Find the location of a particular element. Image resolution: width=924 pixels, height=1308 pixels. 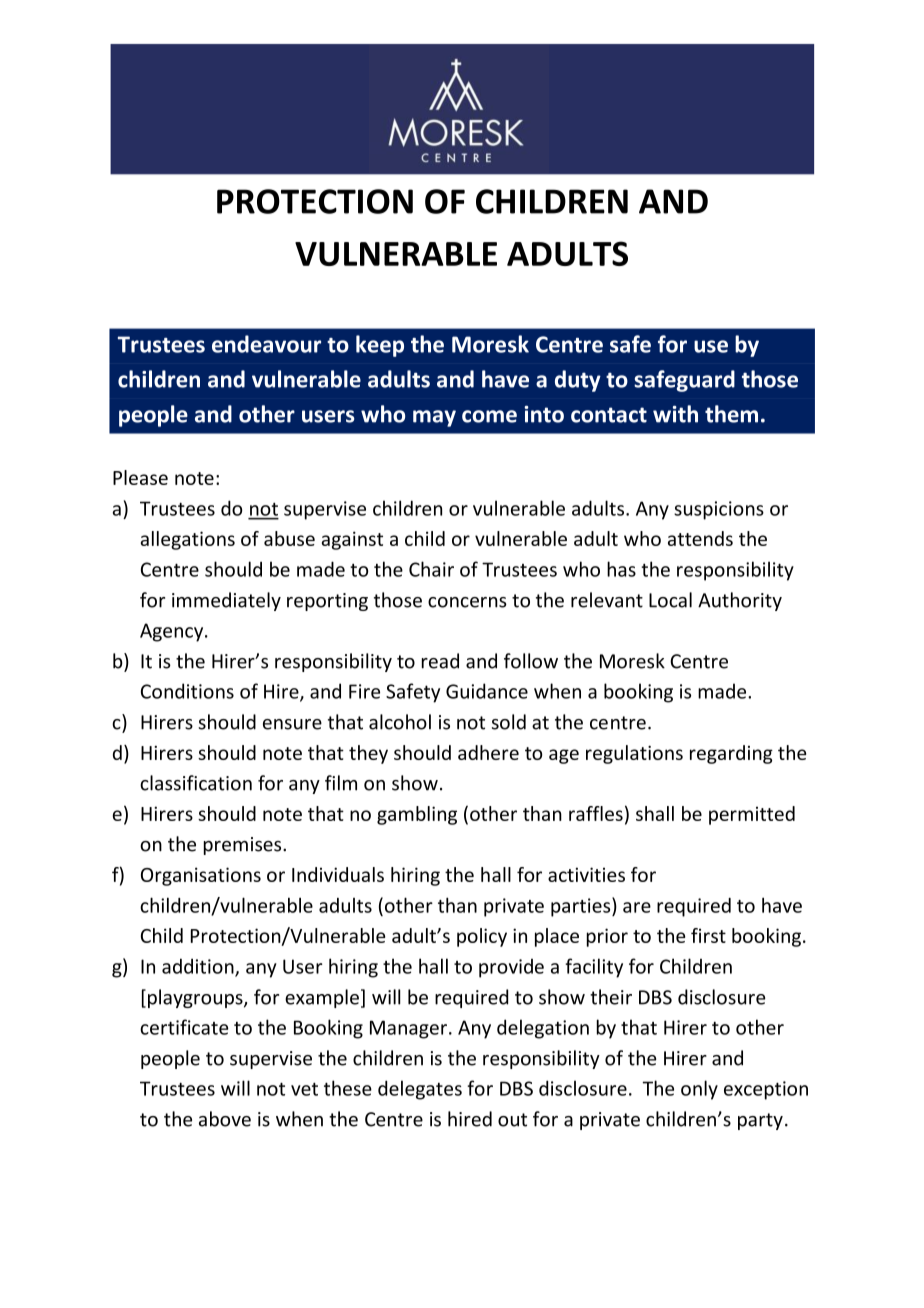

endeavour is located at coordinates (266, 344).
